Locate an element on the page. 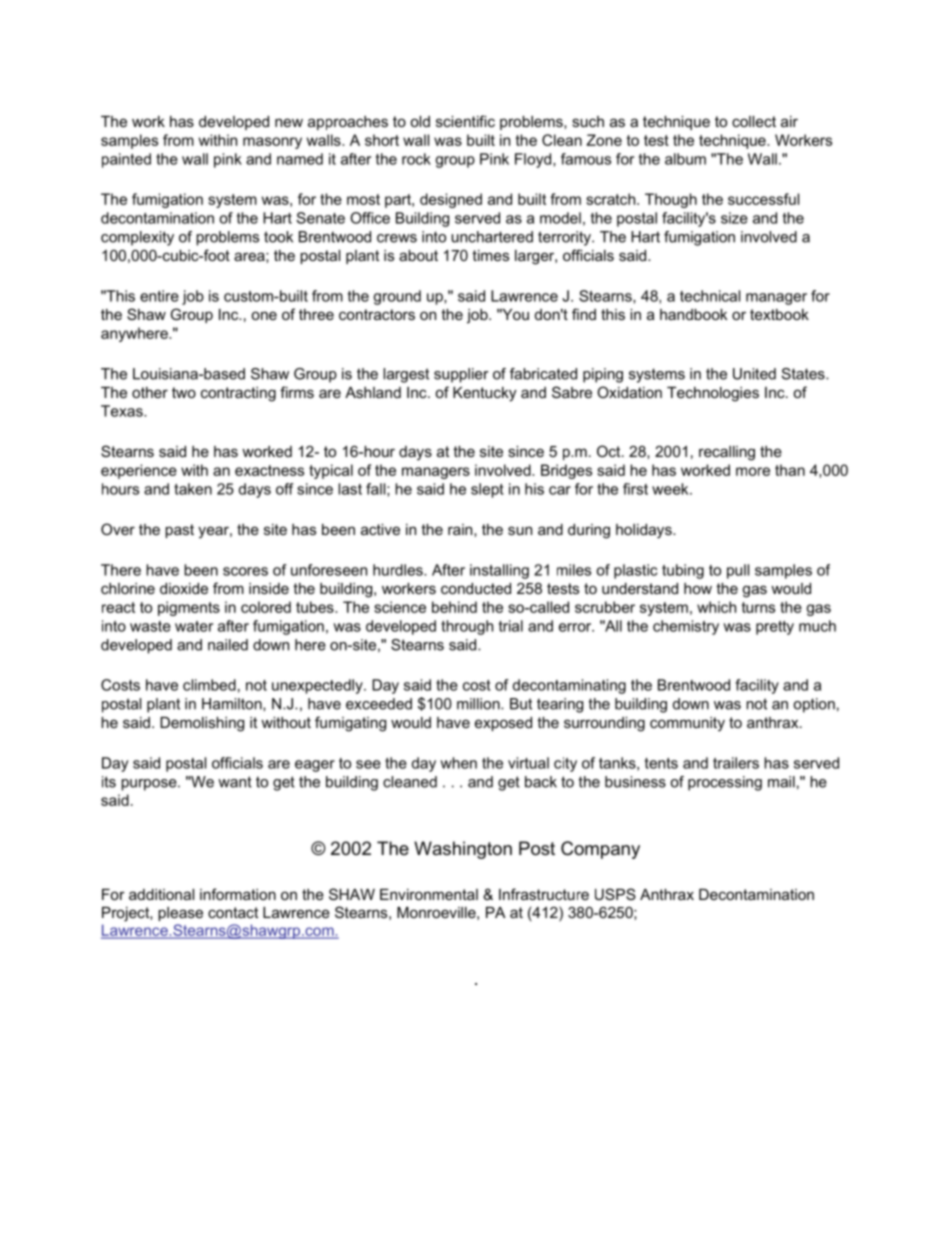 The width and height of the page is (952, 1233). handbook is located at coordinates (693, 314).
